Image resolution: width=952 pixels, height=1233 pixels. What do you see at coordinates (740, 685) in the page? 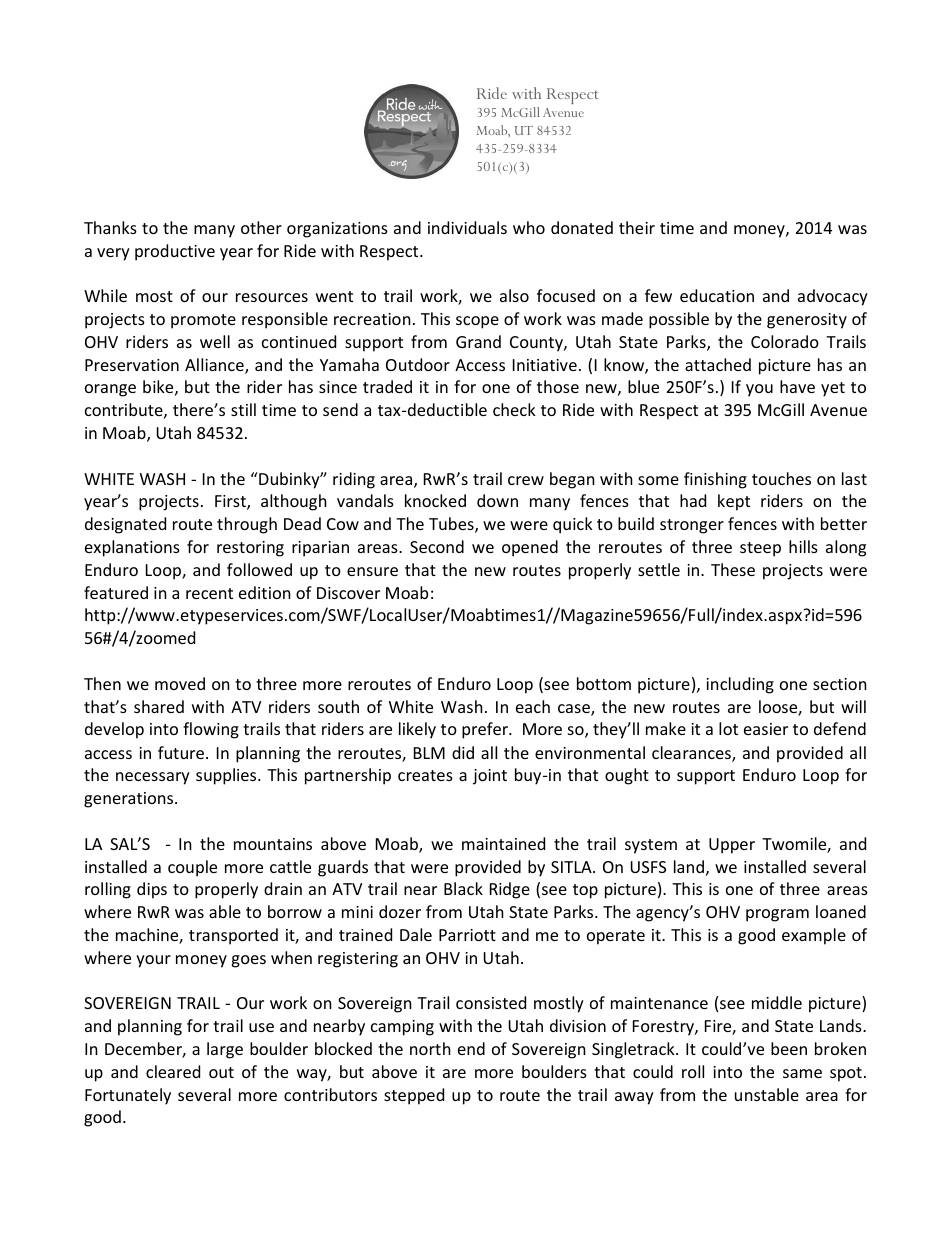
I see `including` at bounding box center [740, 685].
